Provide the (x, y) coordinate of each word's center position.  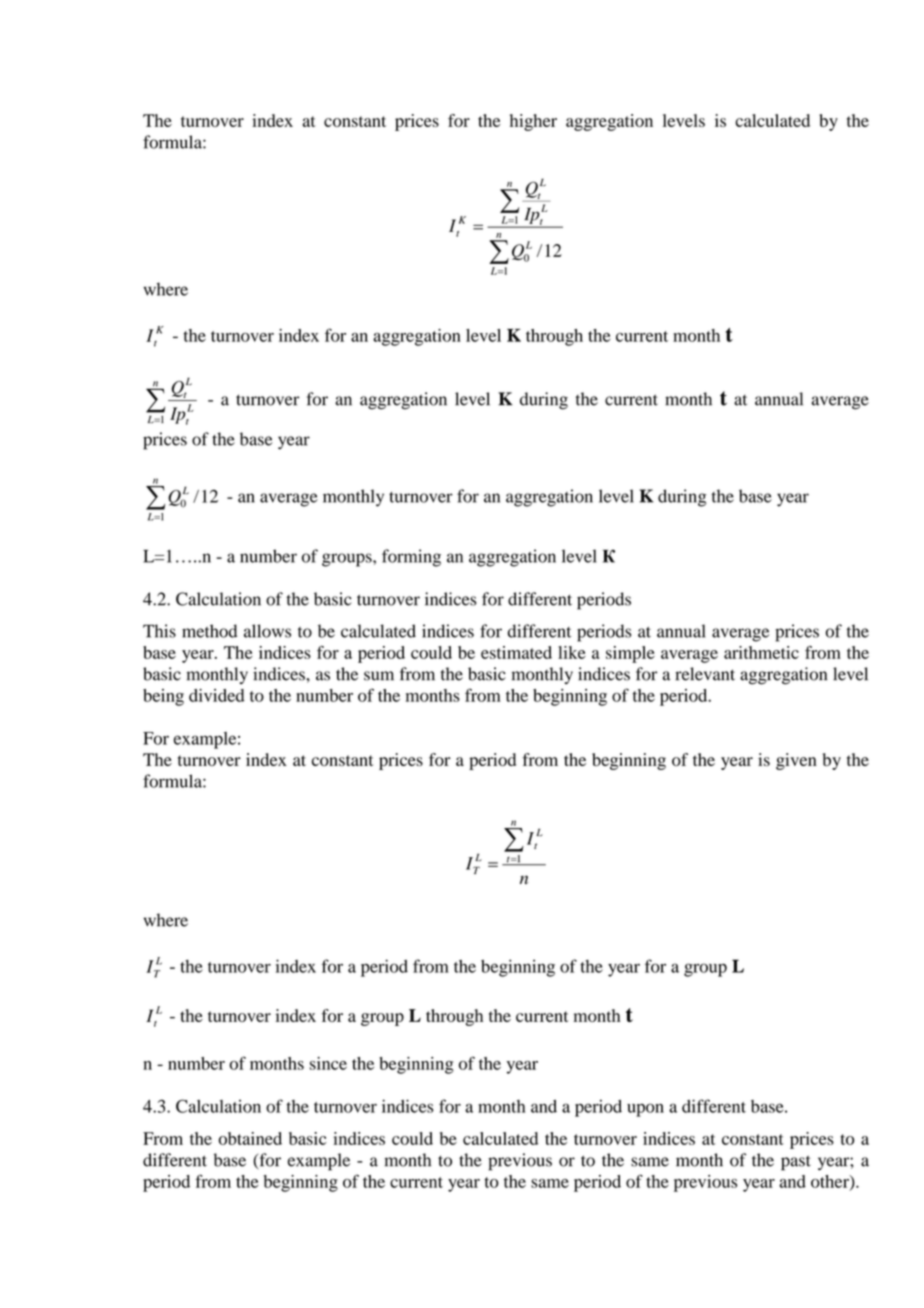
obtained (250, 1138)
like (572, 652)
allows (267, 631)
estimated (516, 652)
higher (533, 122)
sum (379, 676)
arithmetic (761, 652)
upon (645, 1110)
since (328, 1063)
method (209, 631)
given (796, 761)
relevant (705, 674)
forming (411, 558)
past (796, 1163)
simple (630, 654)
